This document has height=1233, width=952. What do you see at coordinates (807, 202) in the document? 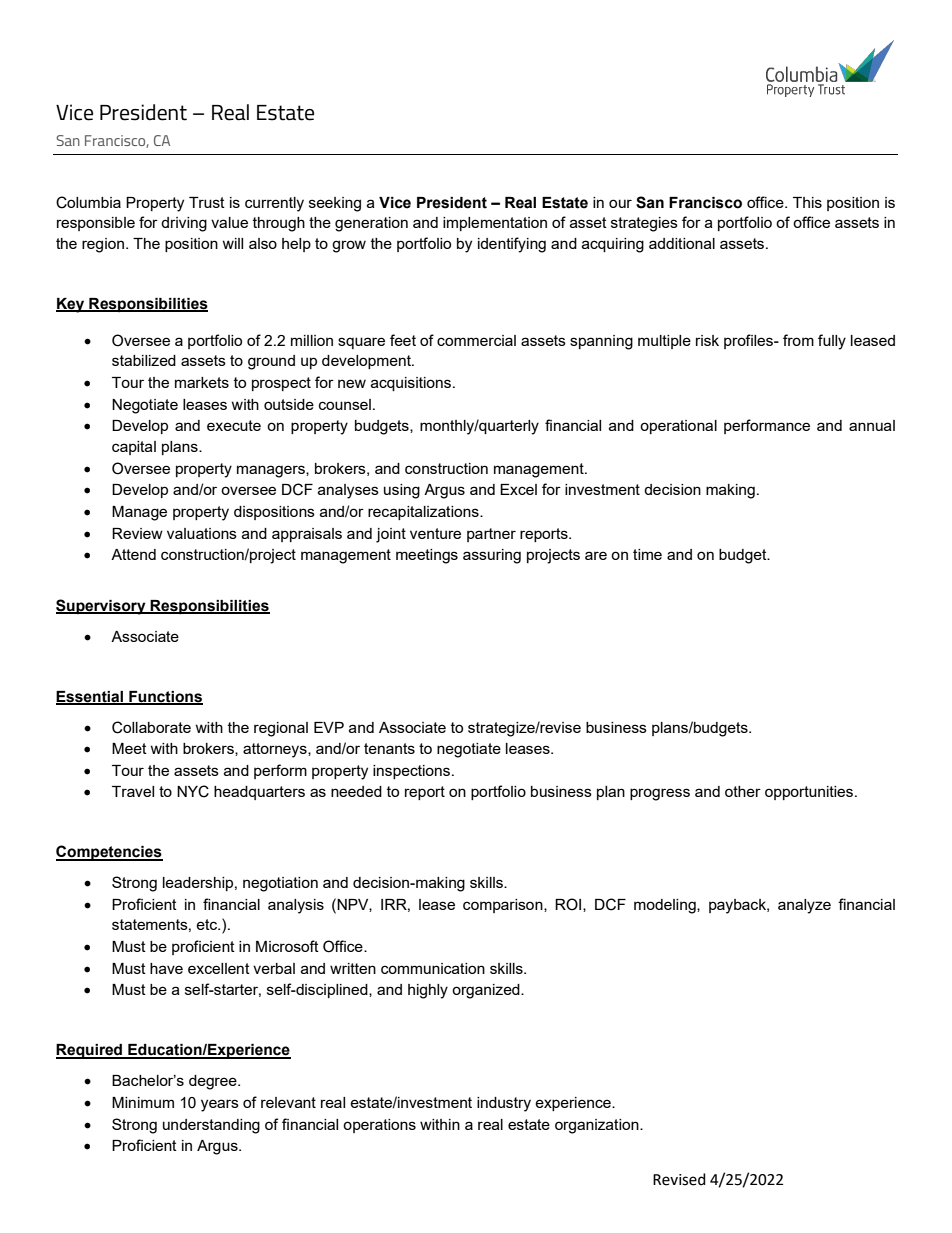
I see `This` at bounding box center [807, 202].
